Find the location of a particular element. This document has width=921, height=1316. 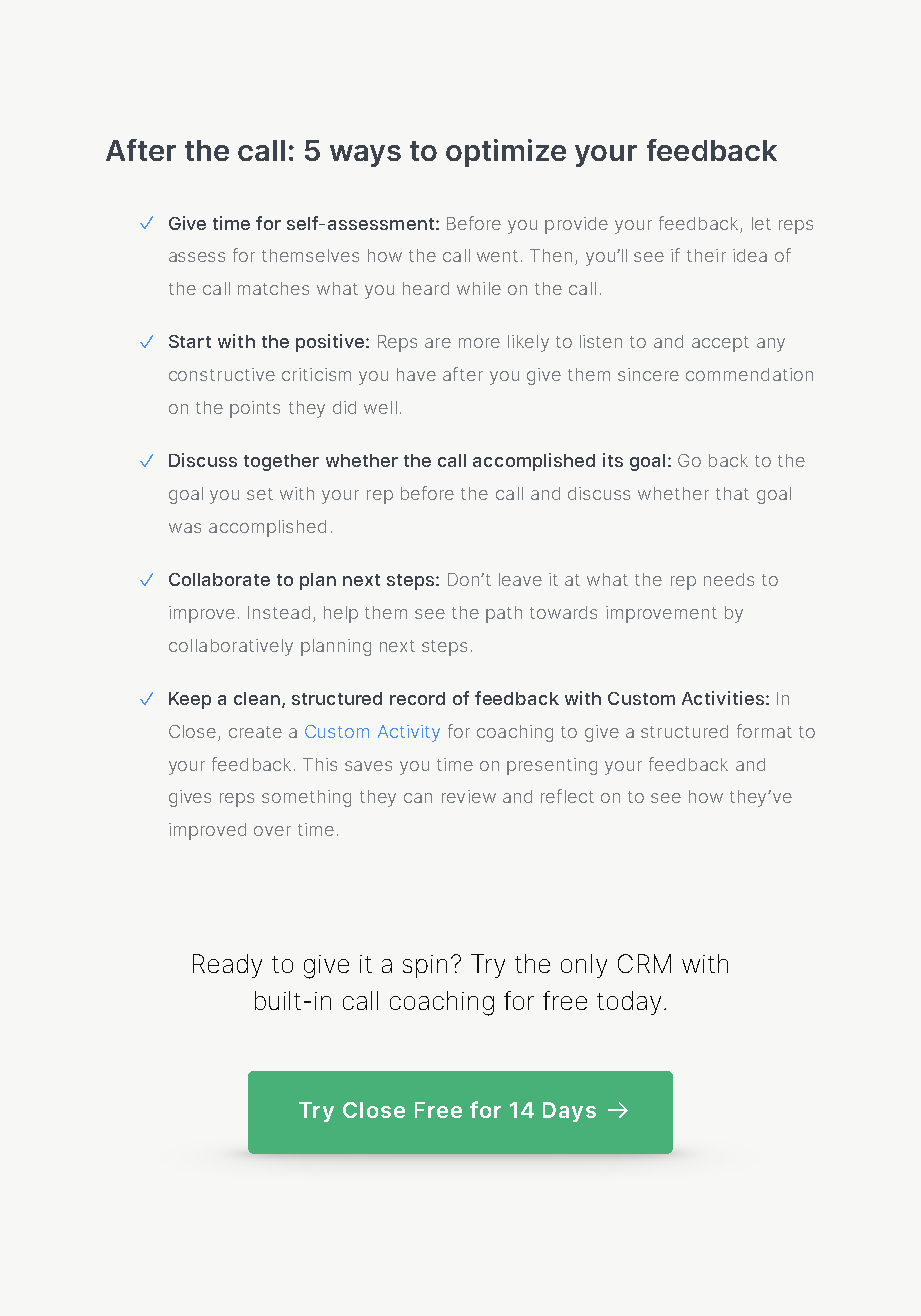

Ready is located at coordinates (227, 966).
